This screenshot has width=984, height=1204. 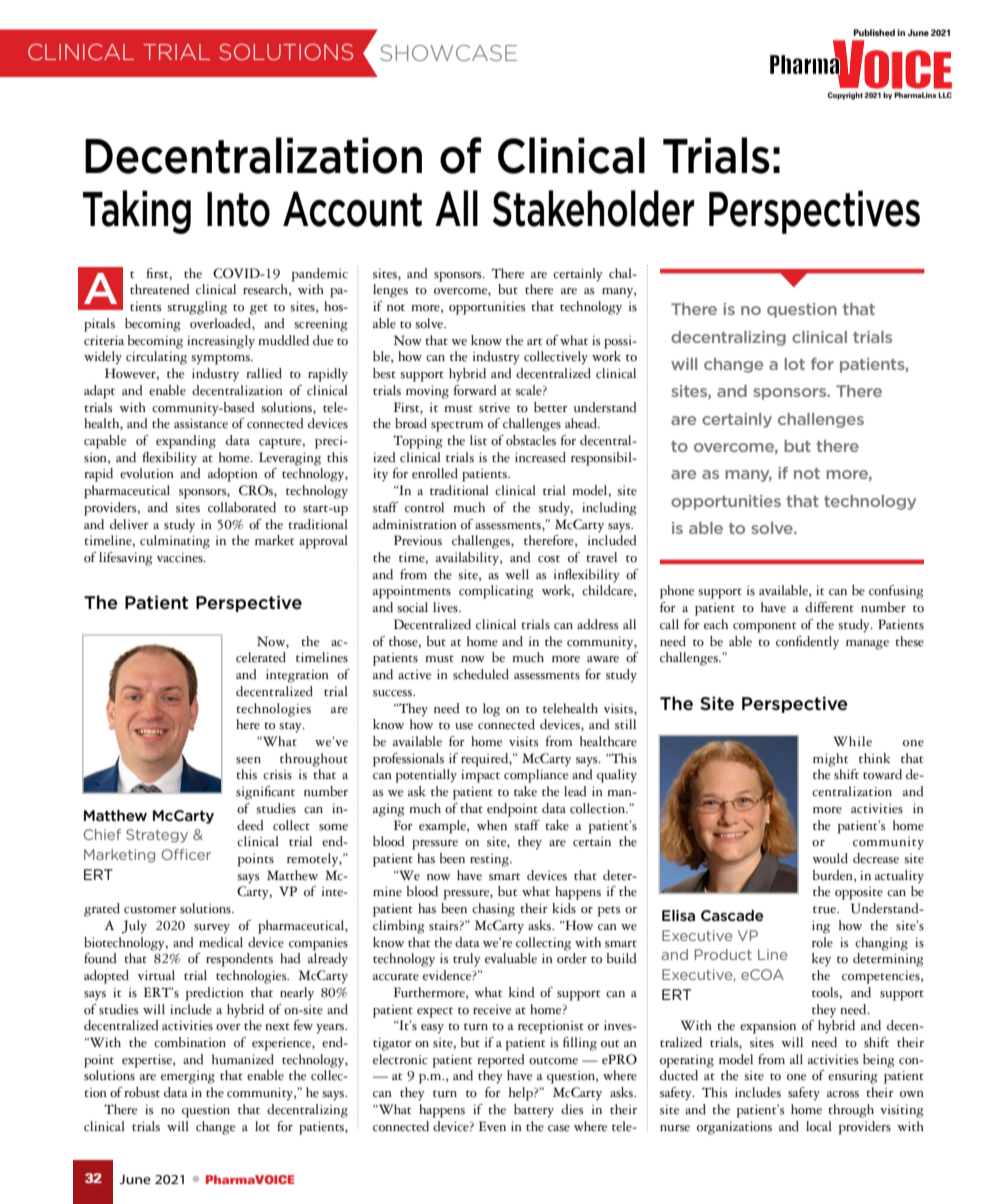 What do you see at coordinates (517, 574) in the screenshot?
I see `well` at bounding box center [517, 574].
